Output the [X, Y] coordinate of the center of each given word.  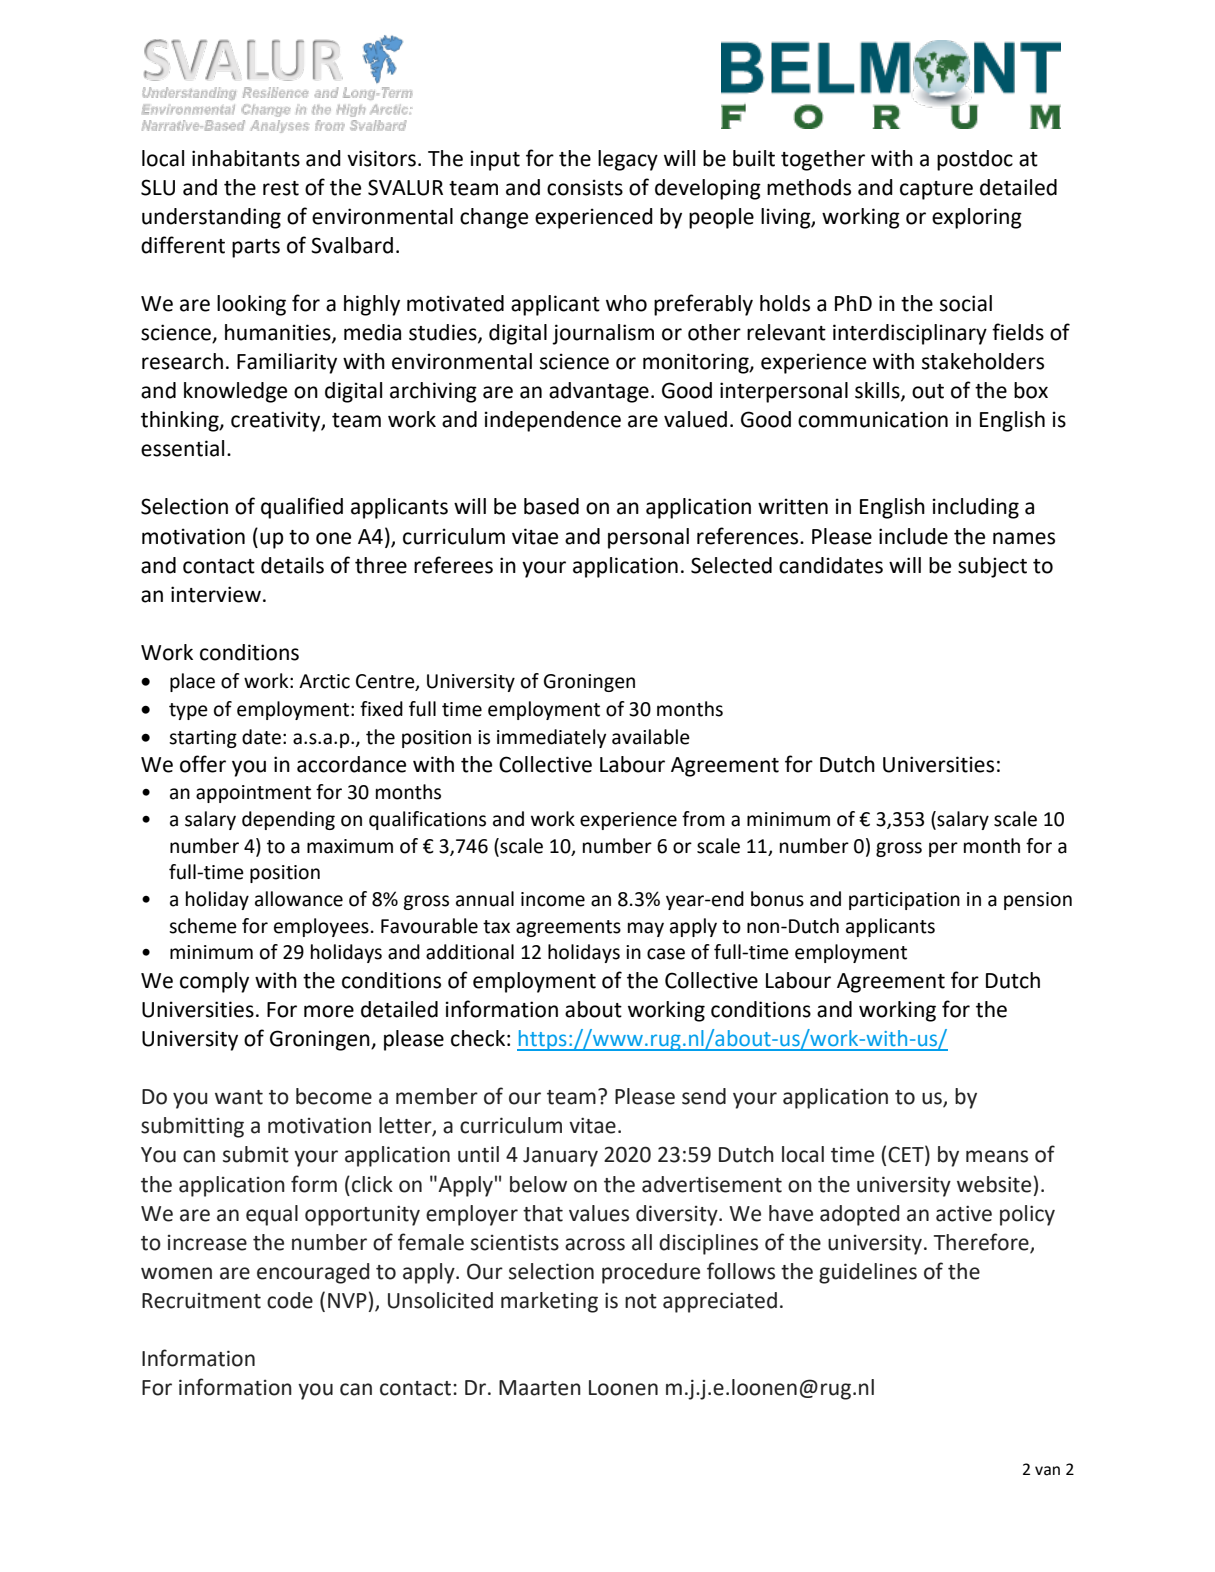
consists [585, 187]
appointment [253, 794]
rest [281, 188]
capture [936, 190]
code [290, 1300]
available [651, 737]
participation [904, 901]
